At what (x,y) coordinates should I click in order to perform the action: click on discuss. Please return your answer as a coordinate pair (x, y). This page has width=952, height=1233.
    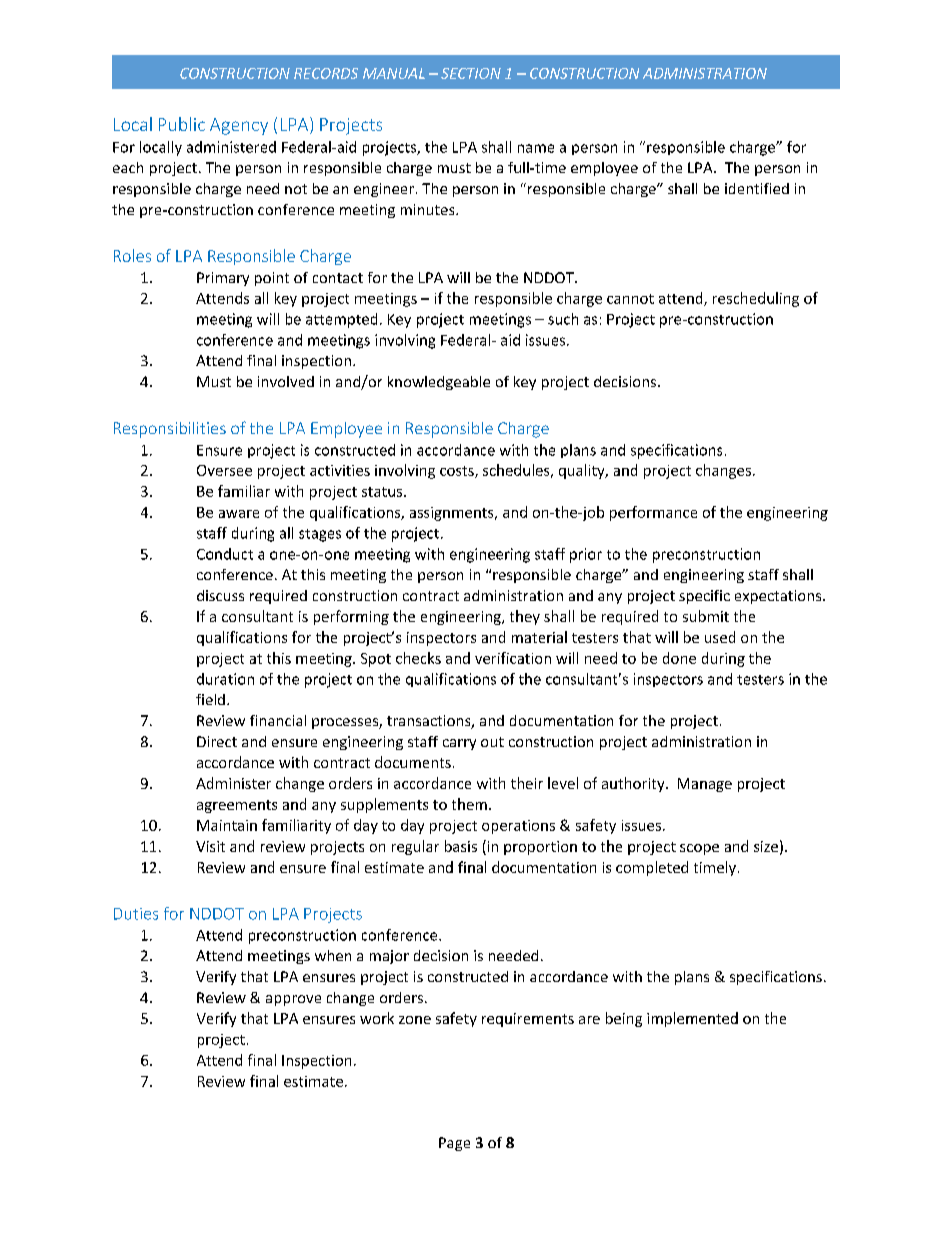
    Looking at the image, I should click on (220, 595).
